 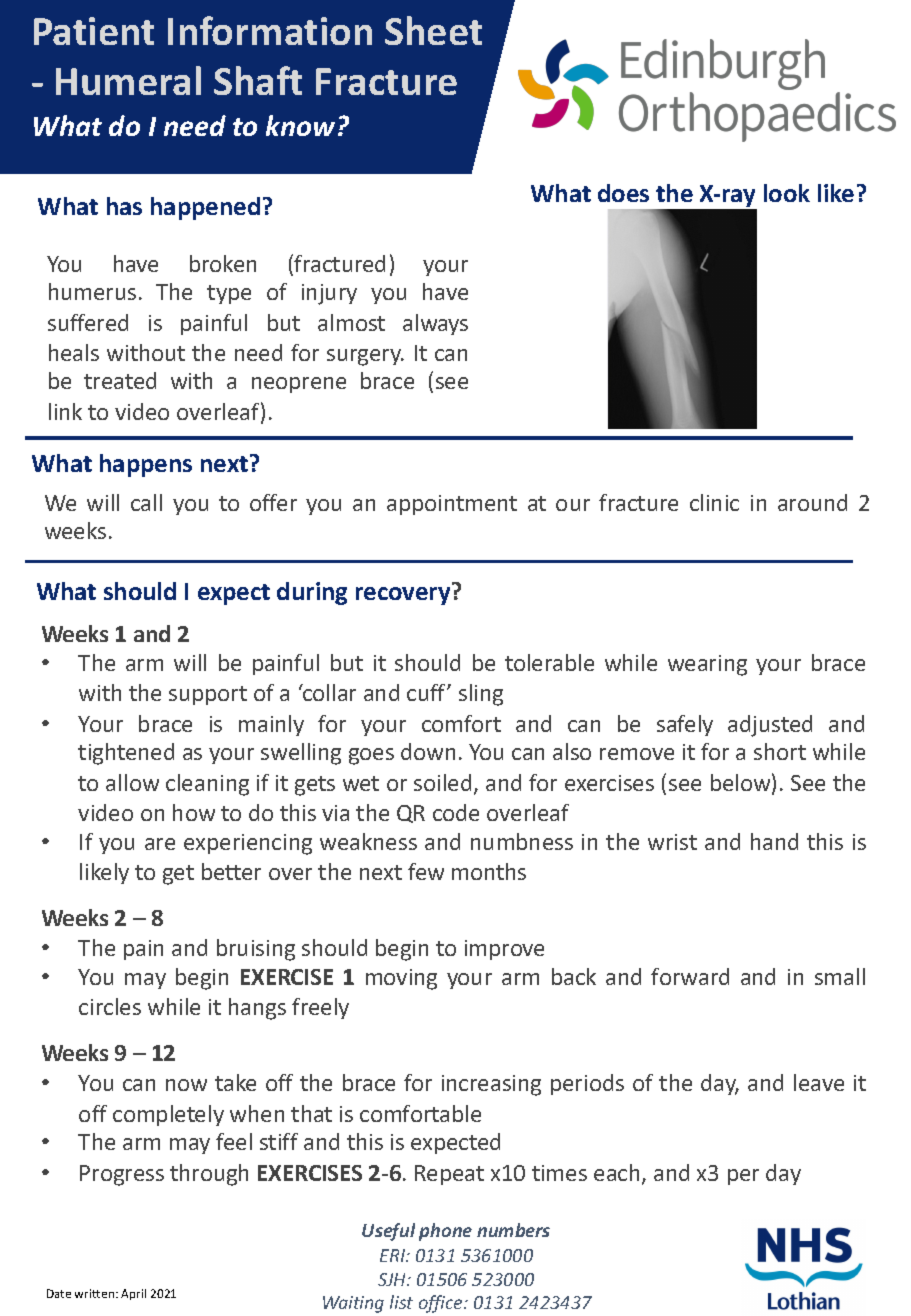 What do you see at coordinates (690, 976) in the image?
I see `forward` at bounding box center [690, 976].
